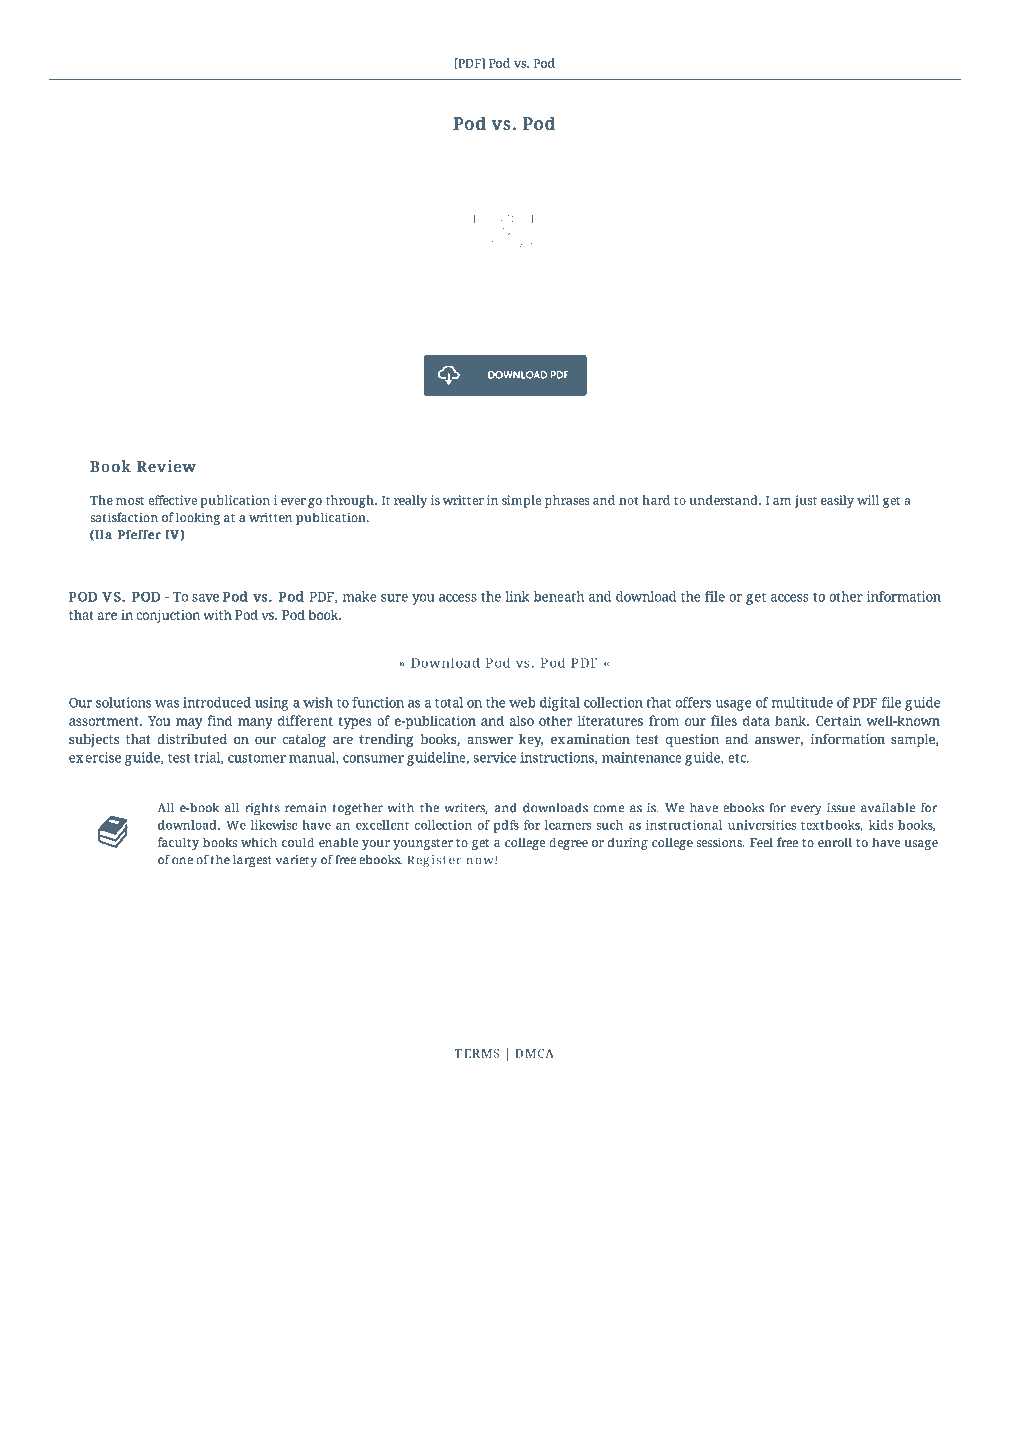  What do you see at coordinates (463, 500) in the image?
I see `writter` at bounding box center [463, 500].
